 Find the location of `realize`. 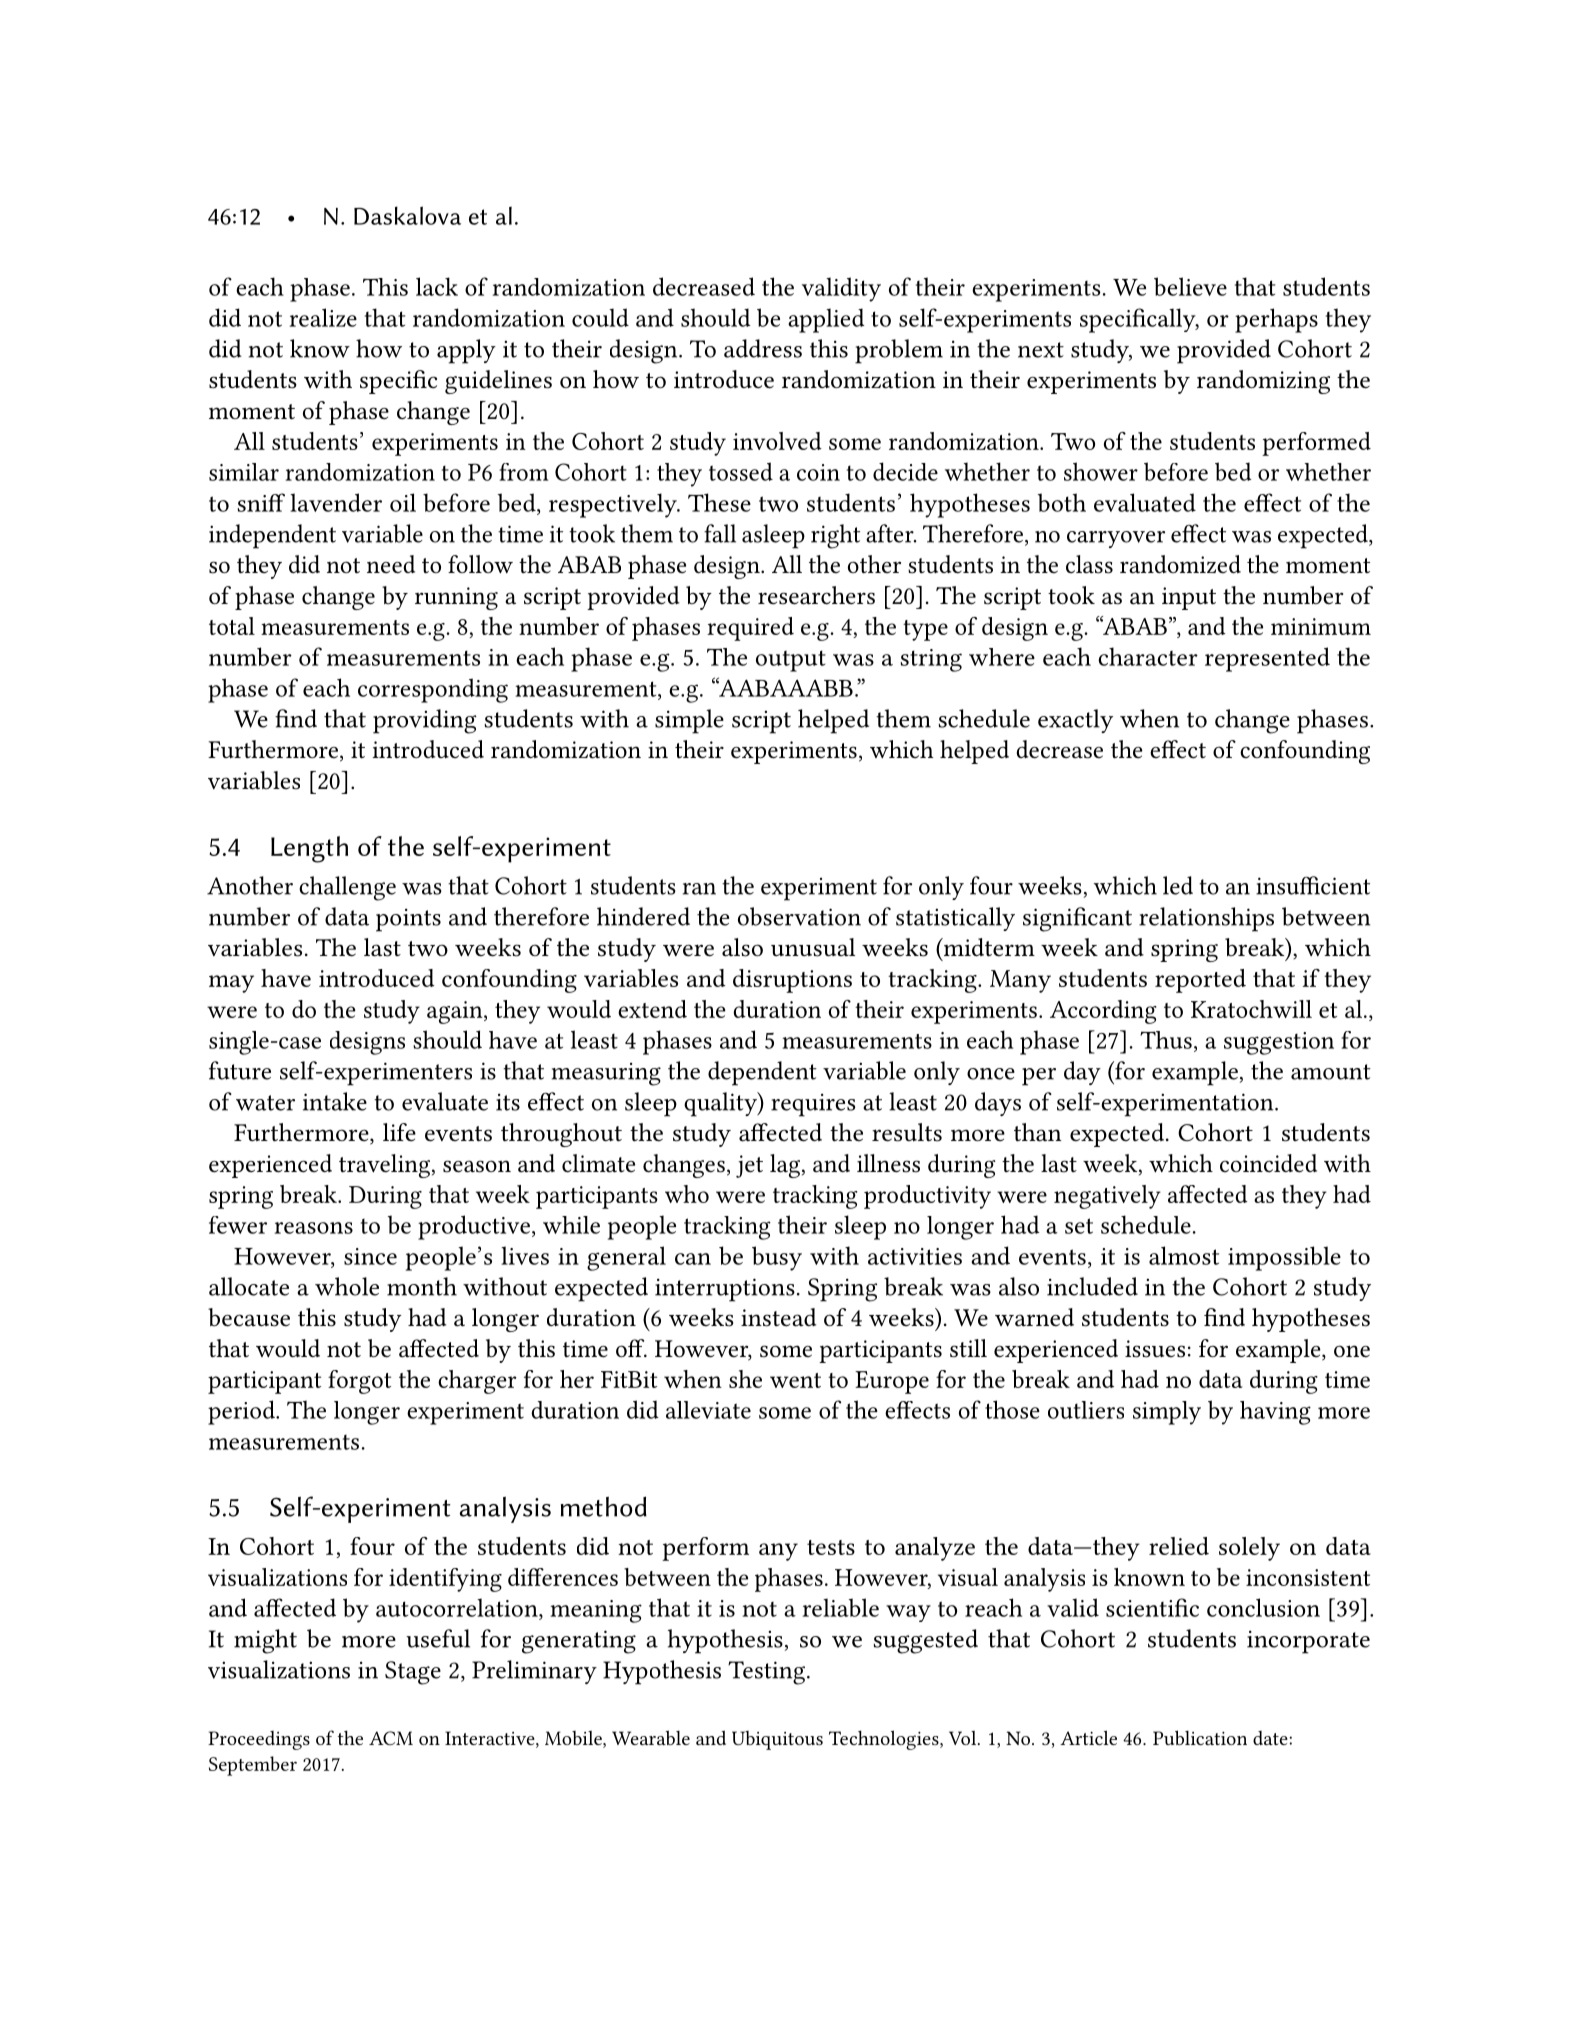

realize is located at coordinates (323, 317).
